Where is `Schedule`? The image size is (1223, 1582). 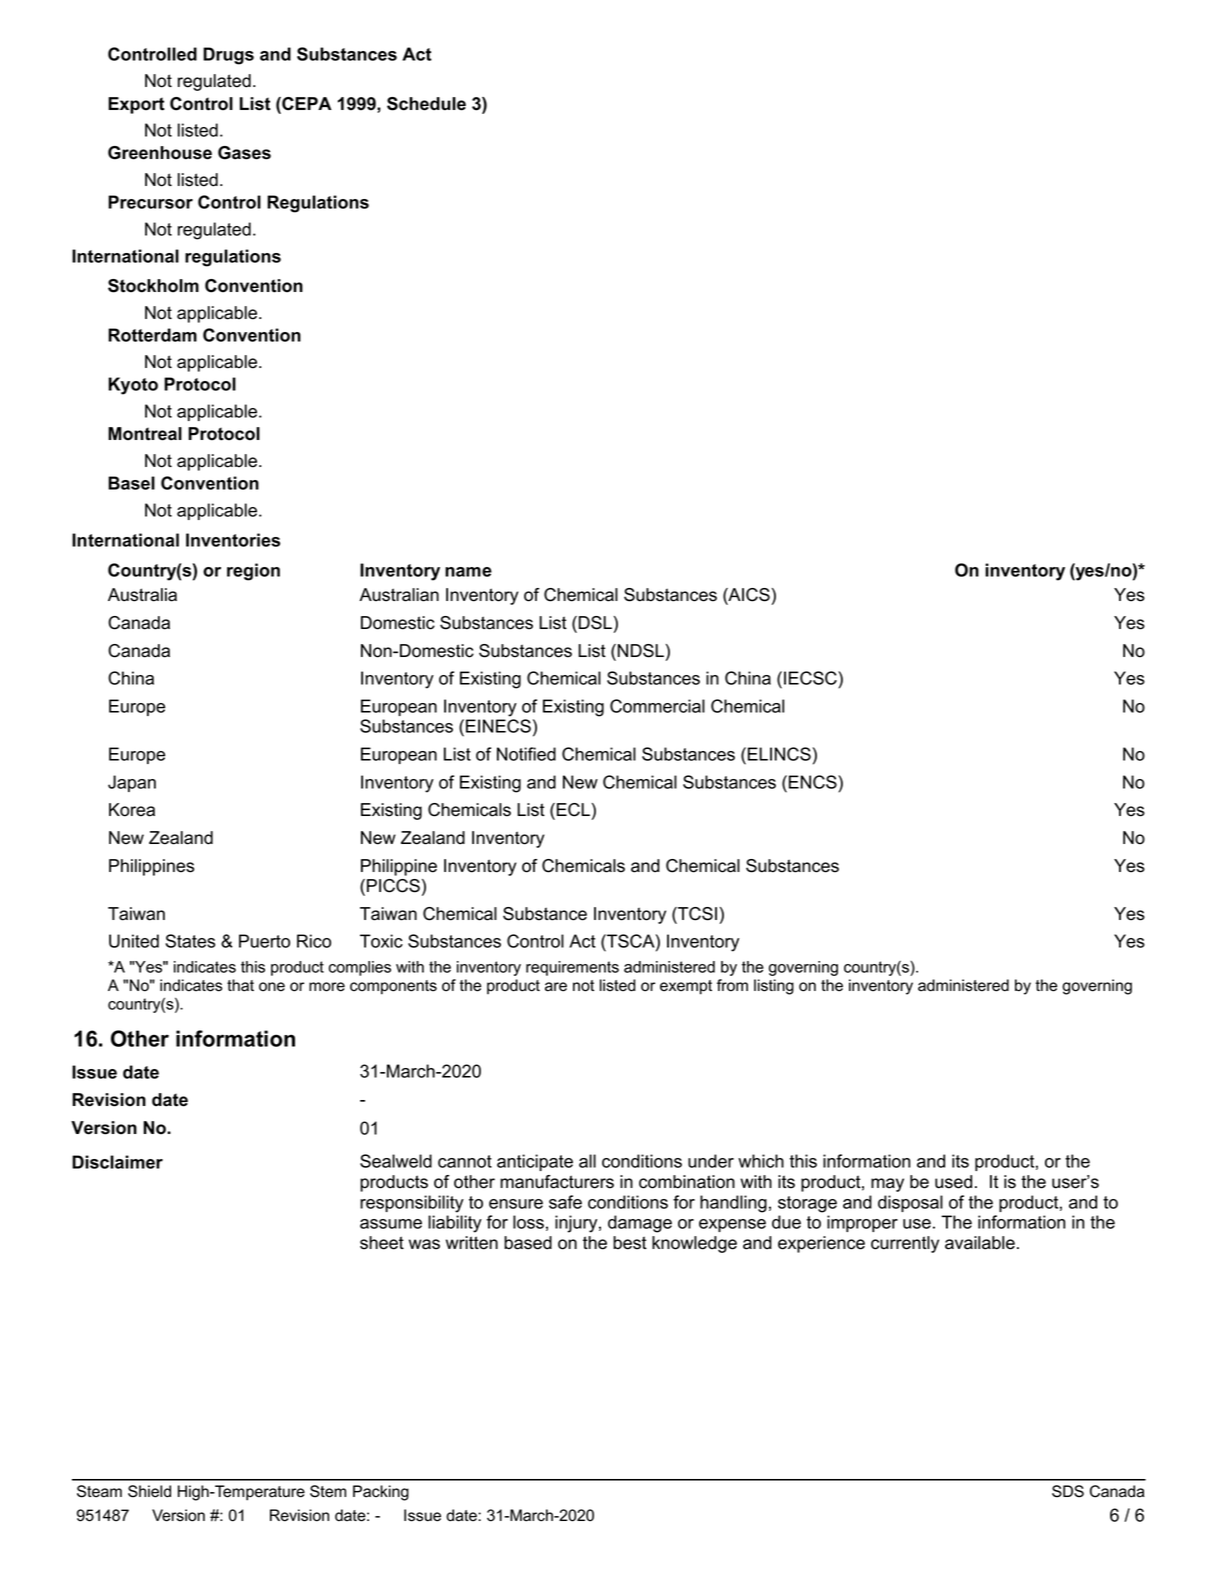
Schedule is located at coordinates (426, 104).
